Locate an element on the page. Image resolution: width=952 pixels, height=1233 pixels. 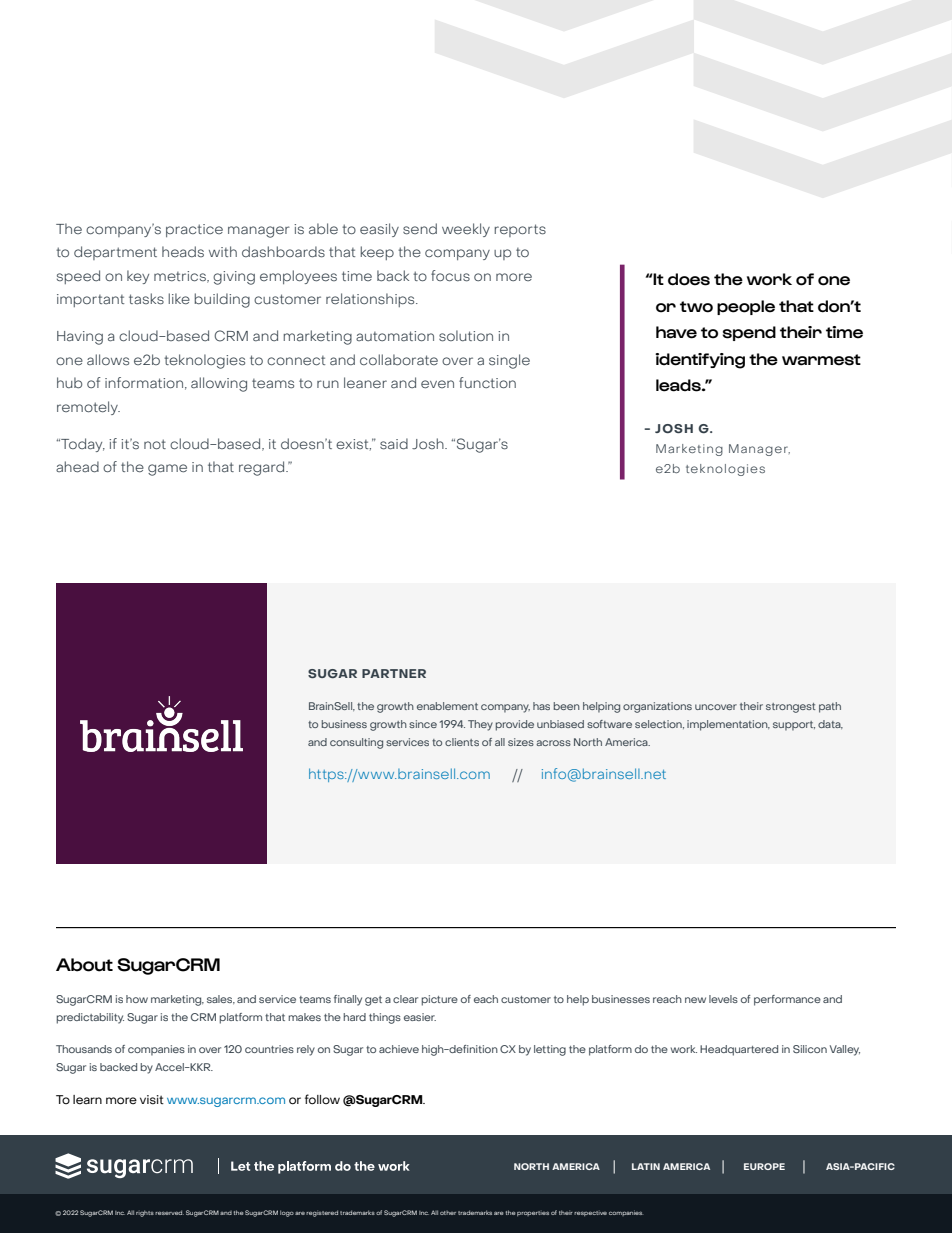
They is located at coordinates (480, 725).
